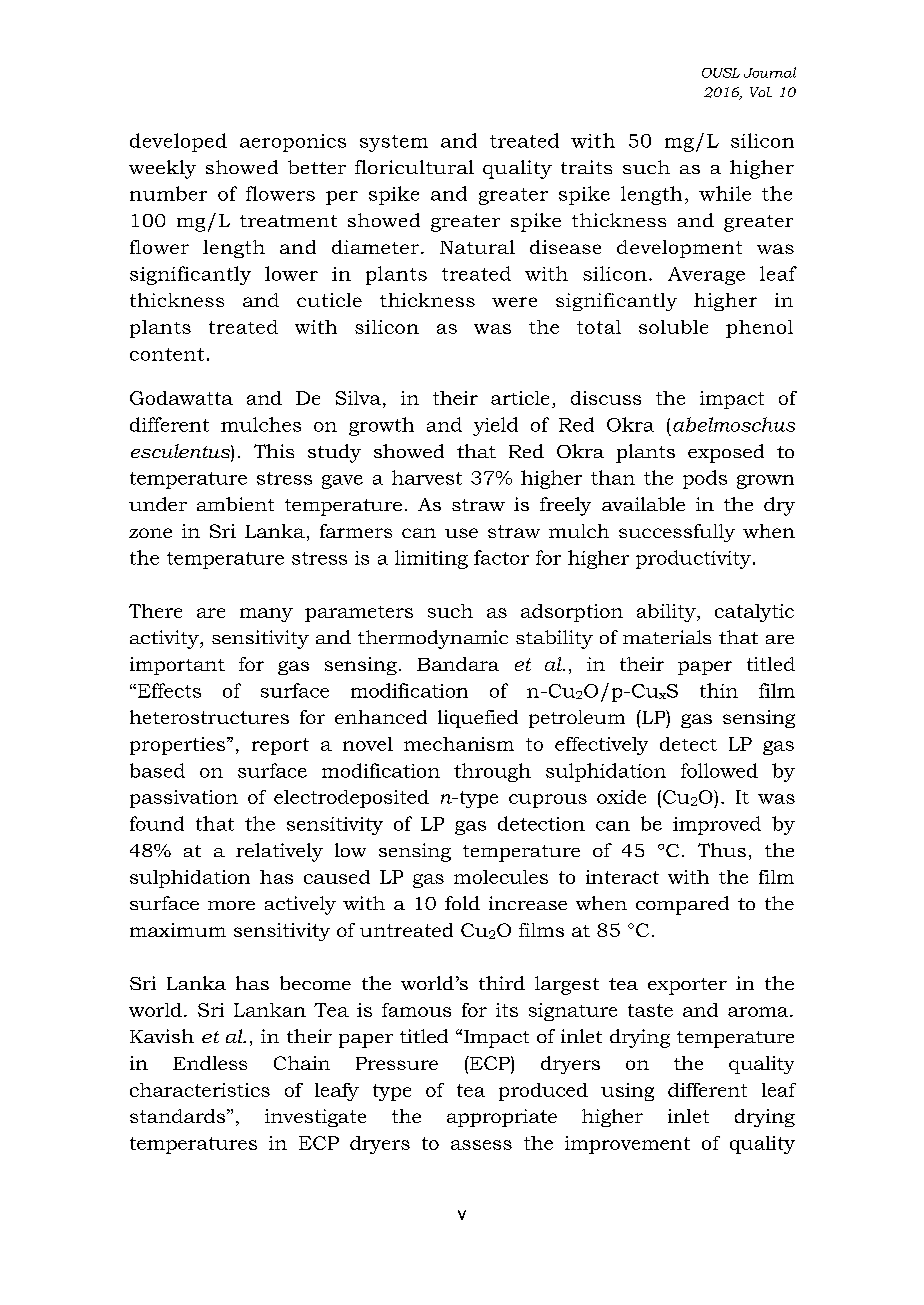 This document has height=1305, width=924. What do you see at coordinates (178, 142) in the document?
I see `developed` at bounding box center [178, 142].
